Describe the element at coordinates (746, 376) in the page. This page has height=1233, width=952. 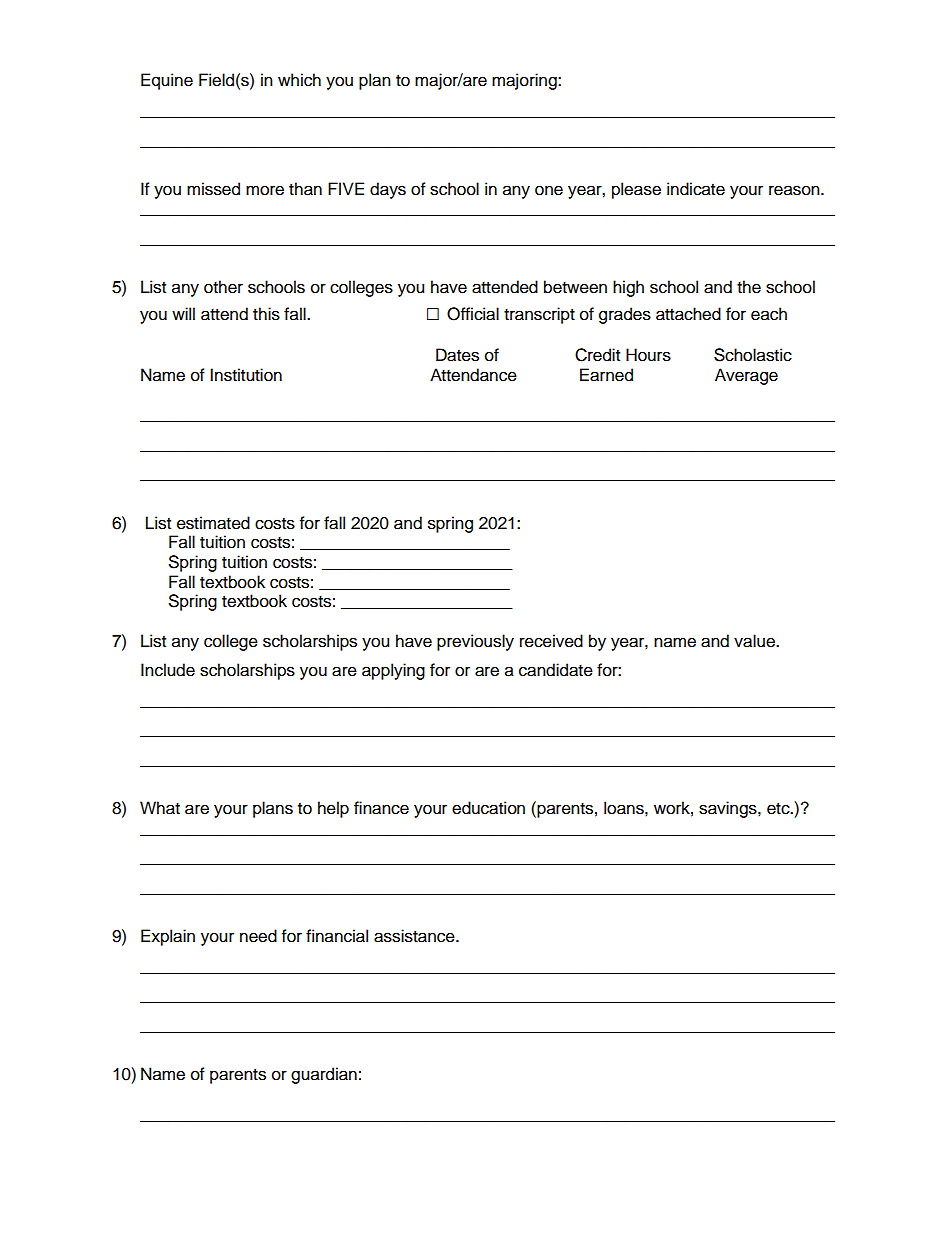
I see `Average` at that location.
